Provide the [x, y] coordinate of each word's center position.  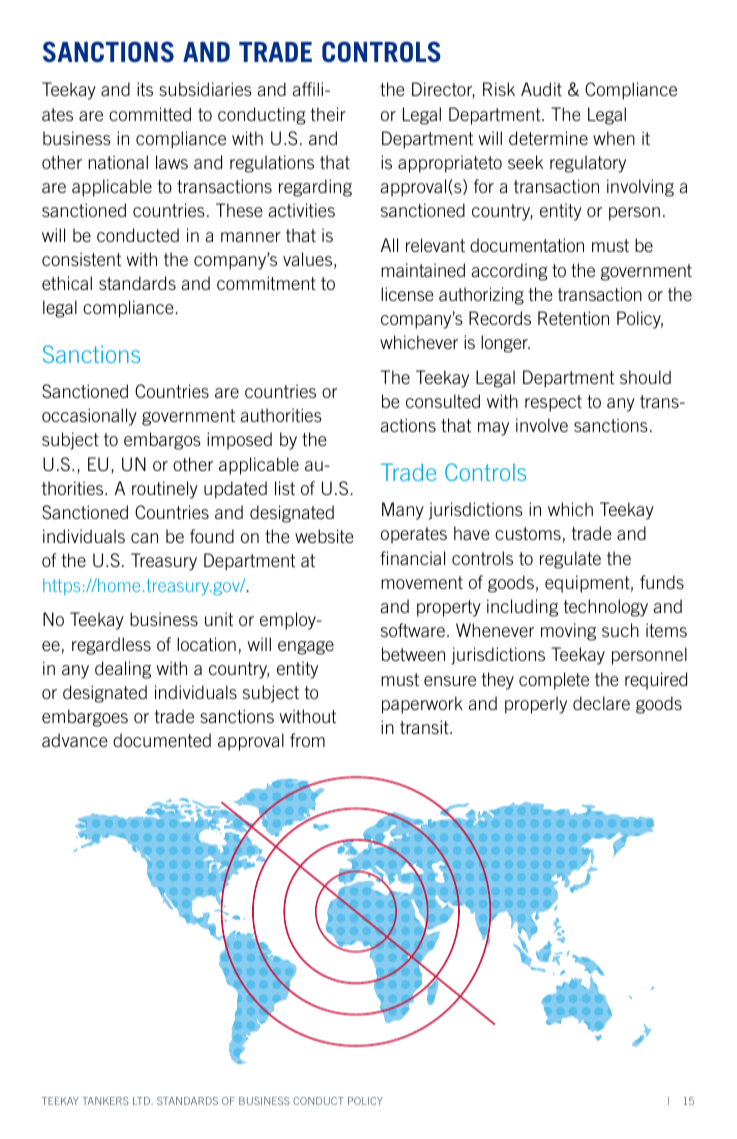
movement [422, 582]
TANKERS [105, 1101]
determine [548, 138]
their [328, 114]
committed [150, 114]
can [144, 538]
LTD [142, 1101]
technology [605, 608]
